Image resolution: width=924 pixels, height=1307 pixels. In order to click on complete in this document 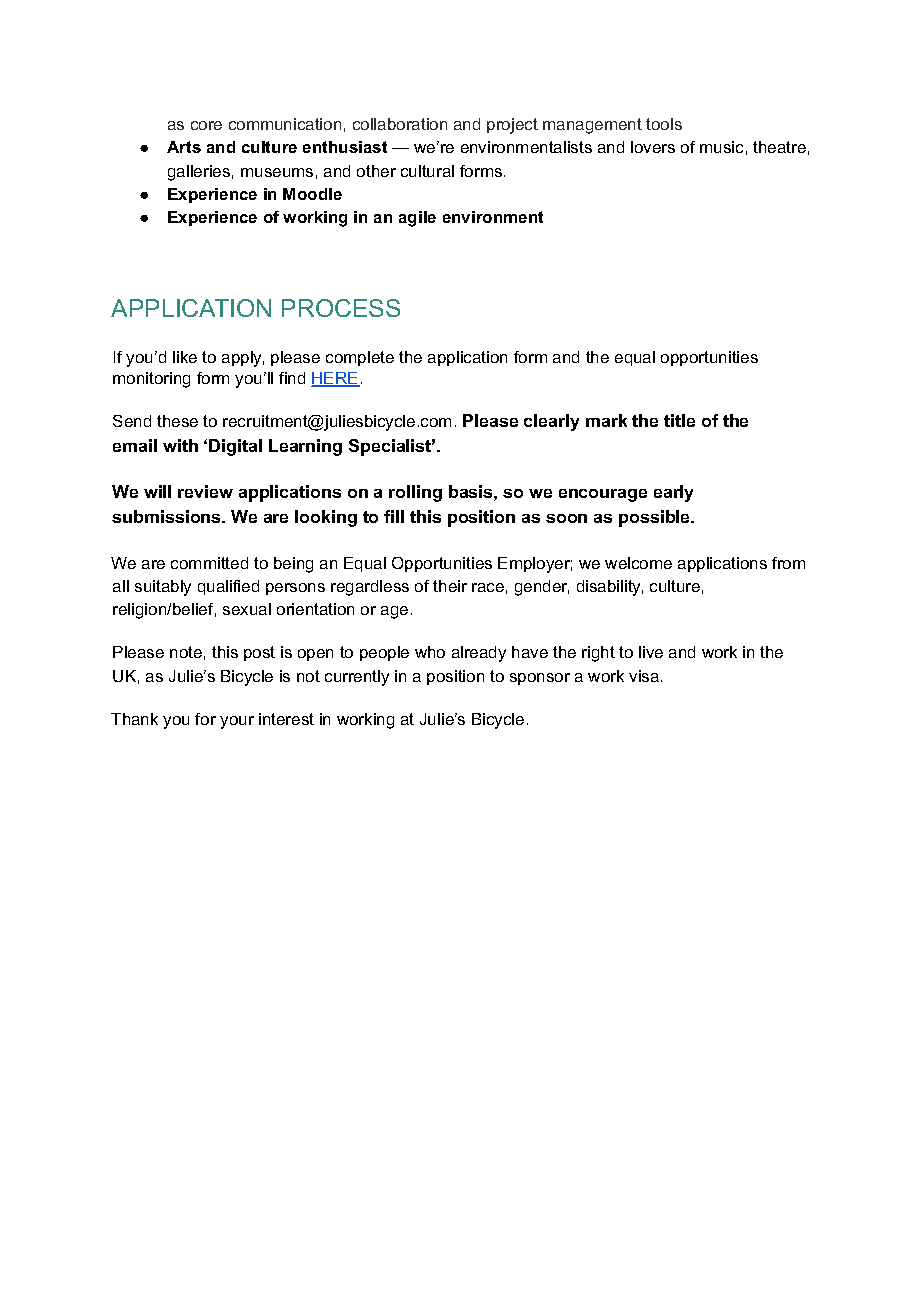, I will do `click(360, 358)`.
